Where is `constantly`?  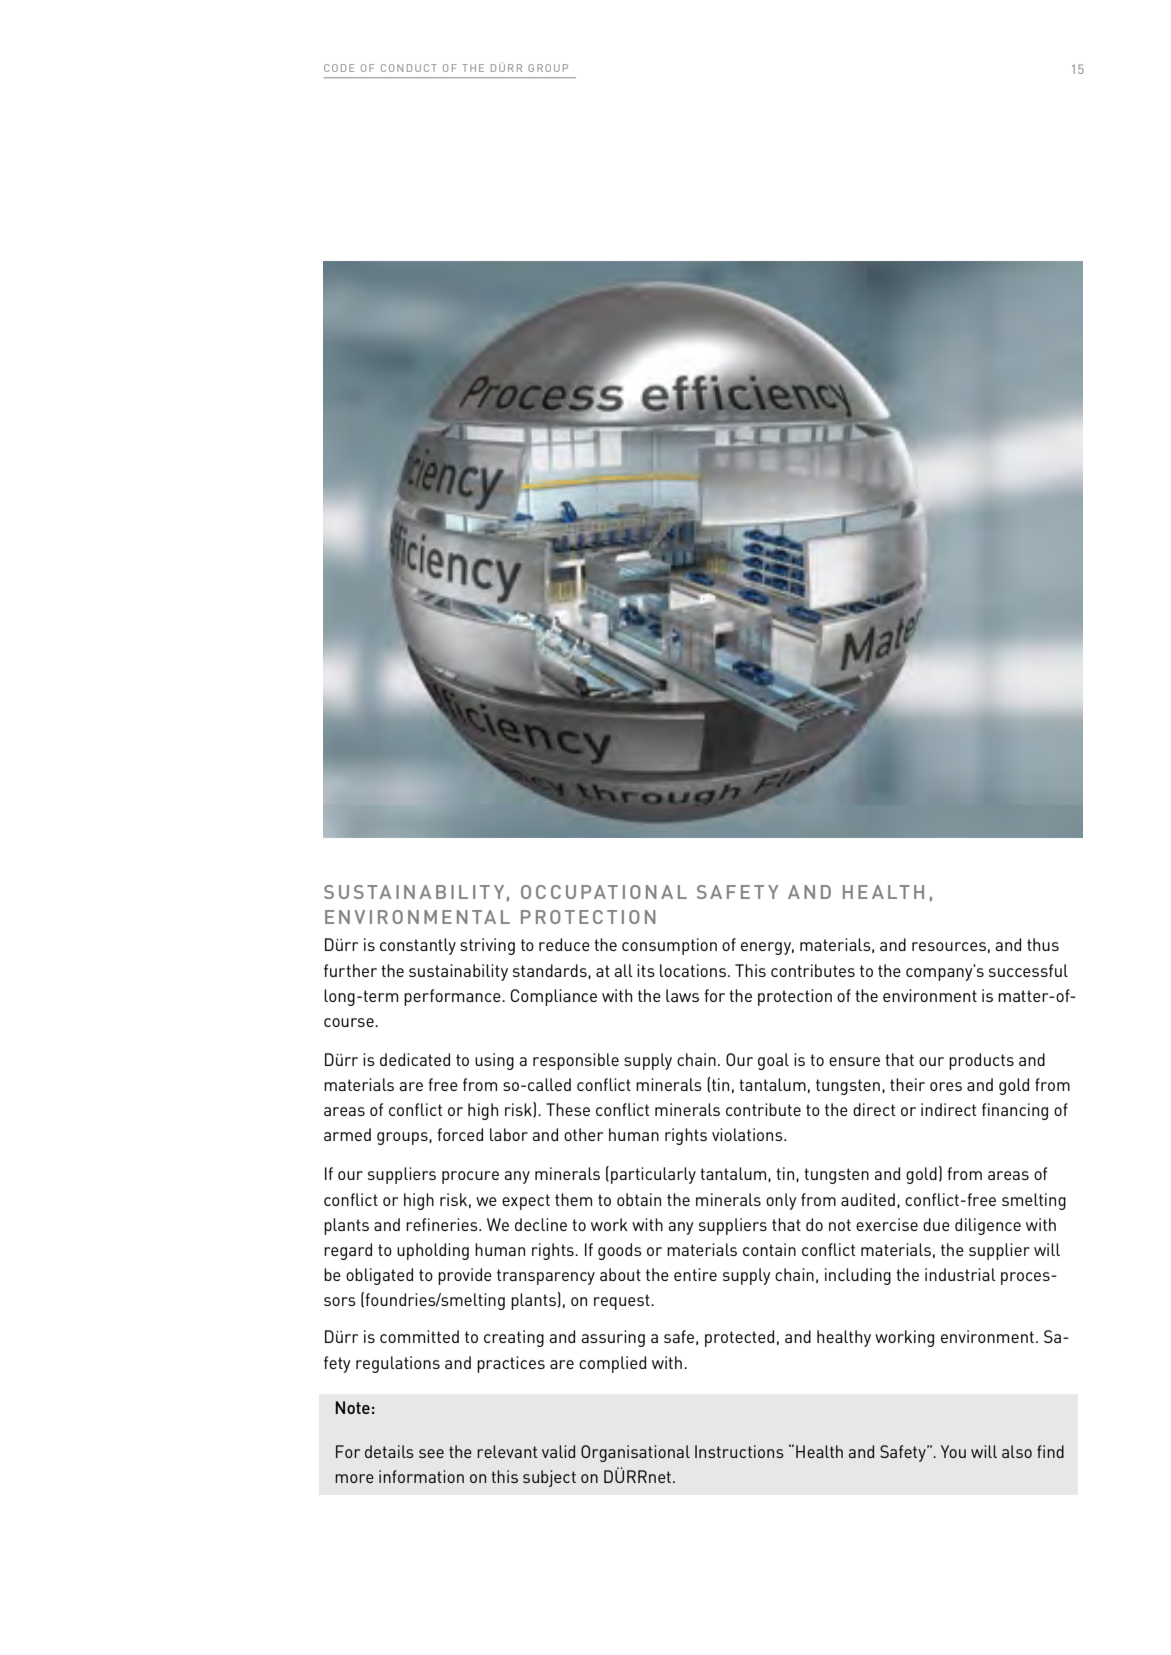 constantly is located at coordinates (418, 946).
